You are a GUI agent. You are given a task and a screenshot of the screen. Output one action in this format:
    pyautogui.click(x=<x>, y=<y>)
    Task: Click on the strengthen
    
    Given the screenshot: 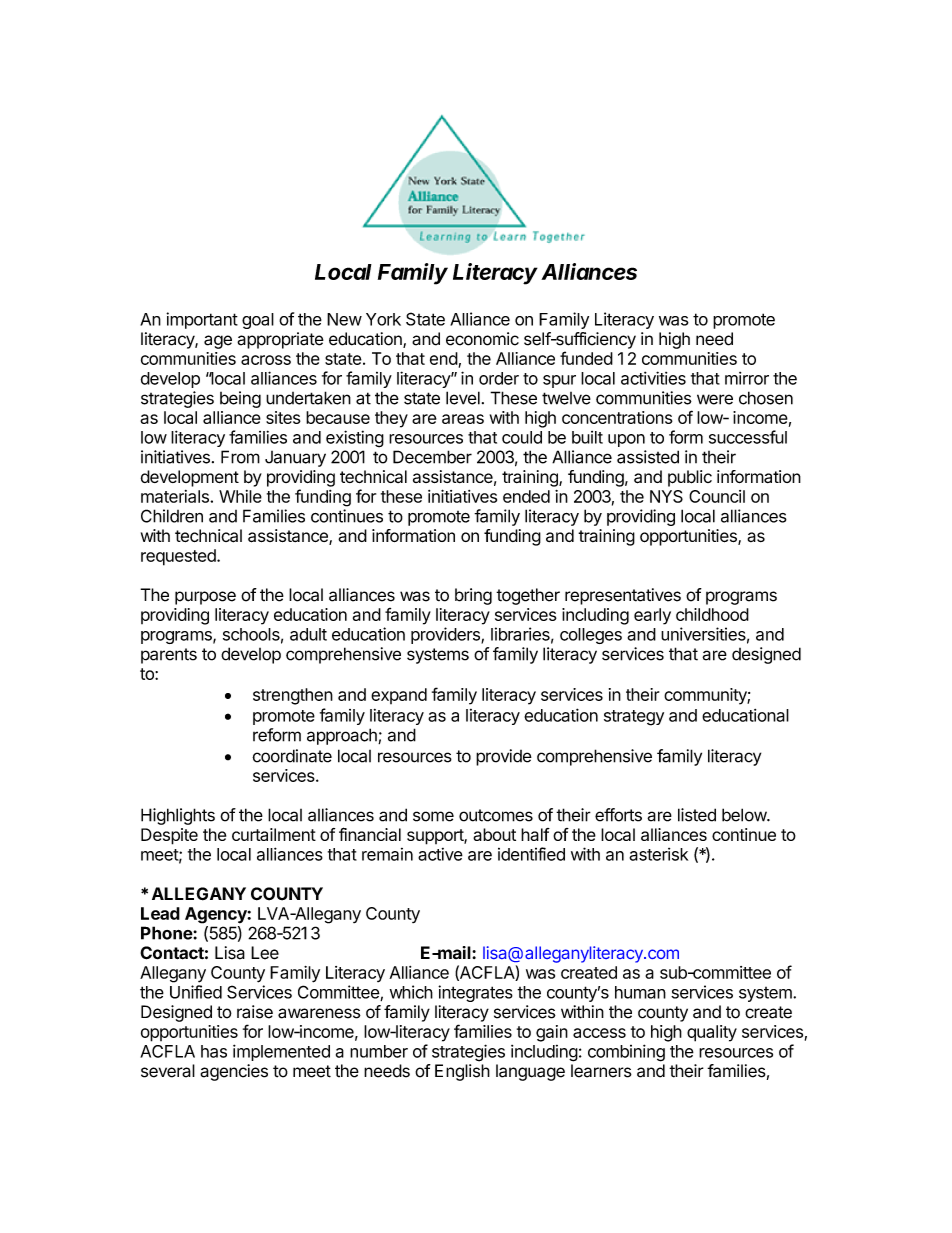 What is the action you would take?
    pyautogui.click(x=293, y=696)
